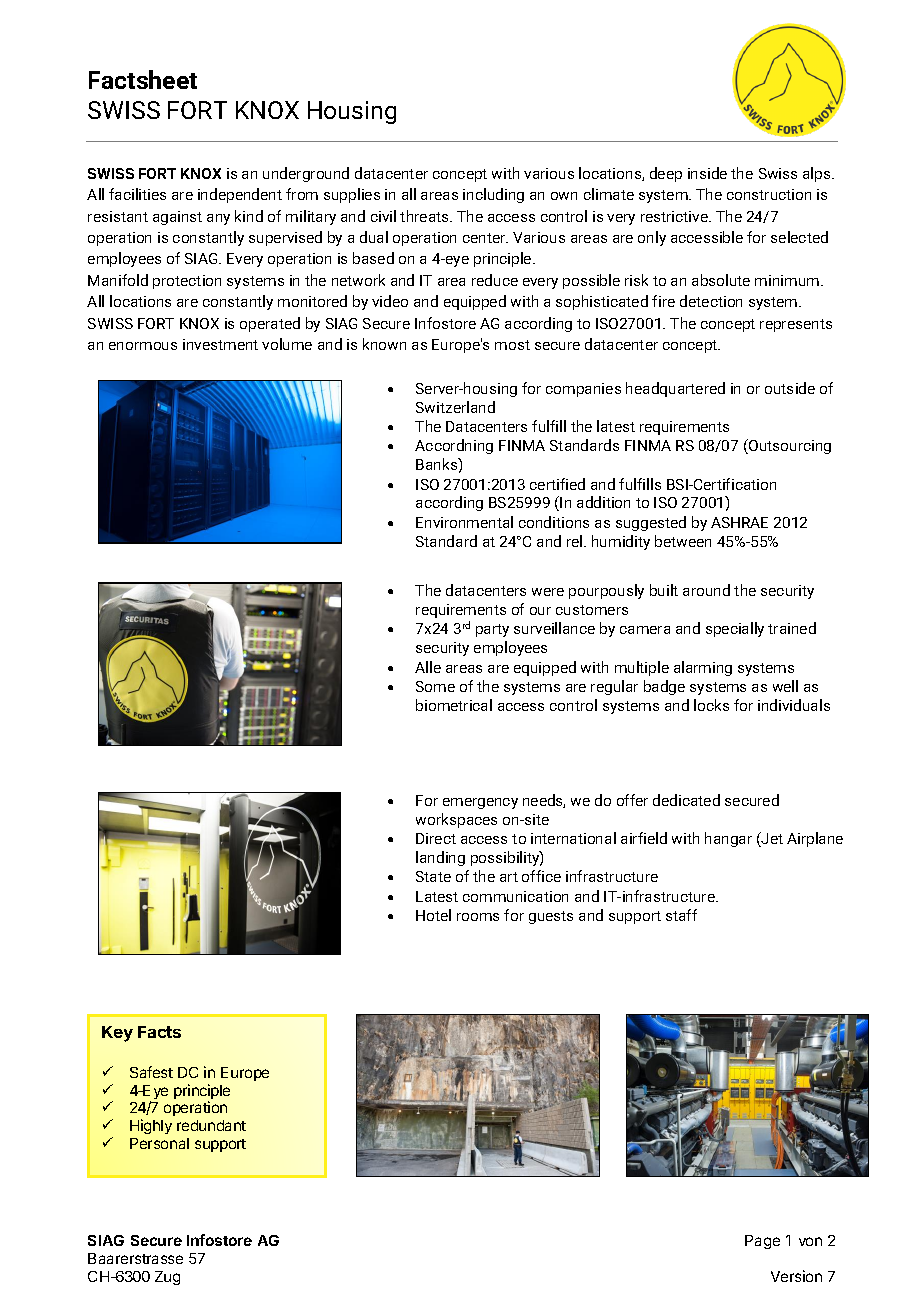 This screenshot has width=924, height=1308. Describe the element at coordinates (796, 1276) in the screenshot. I see `Version` at that location.
